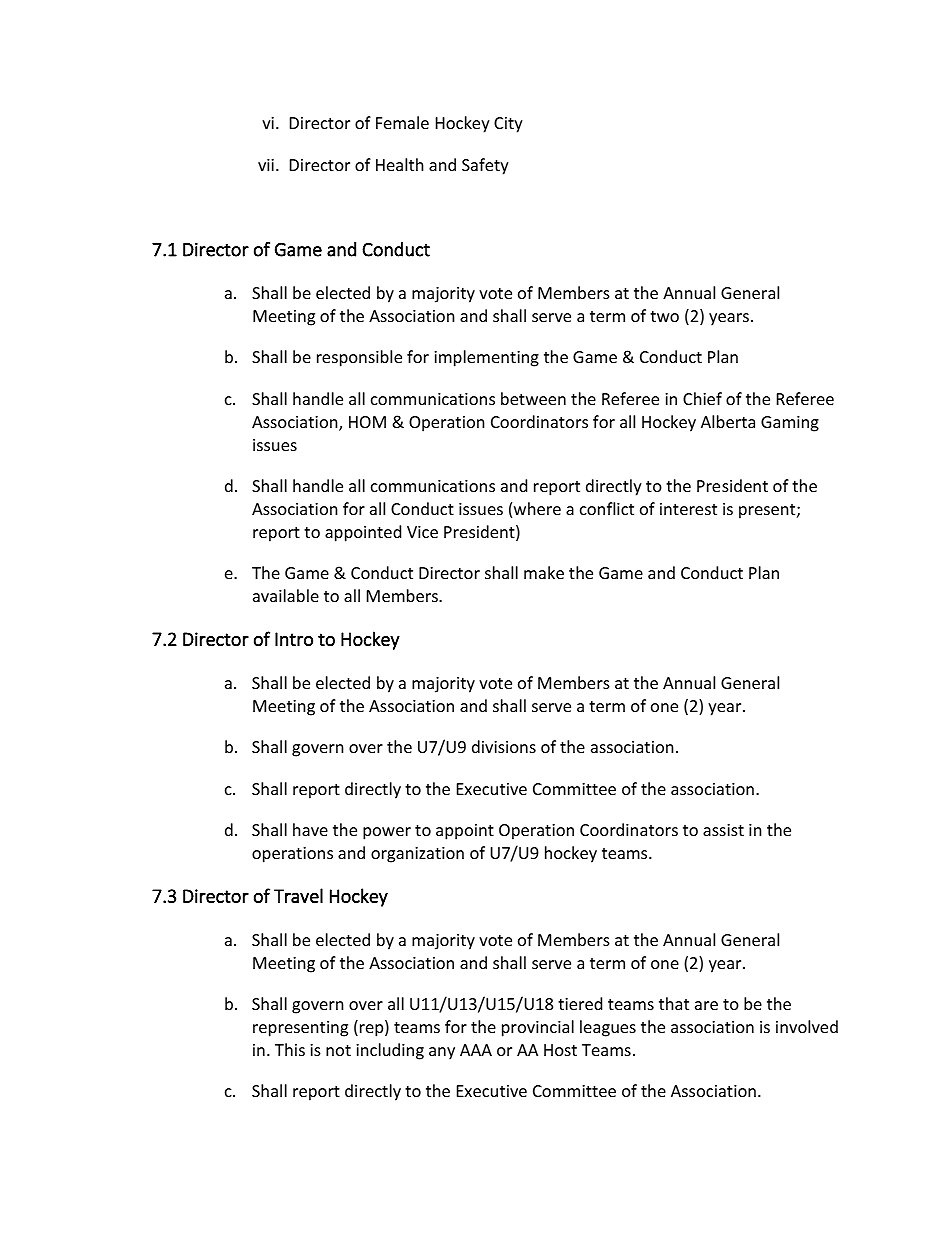  I want to click on have, so click(310, 829).
